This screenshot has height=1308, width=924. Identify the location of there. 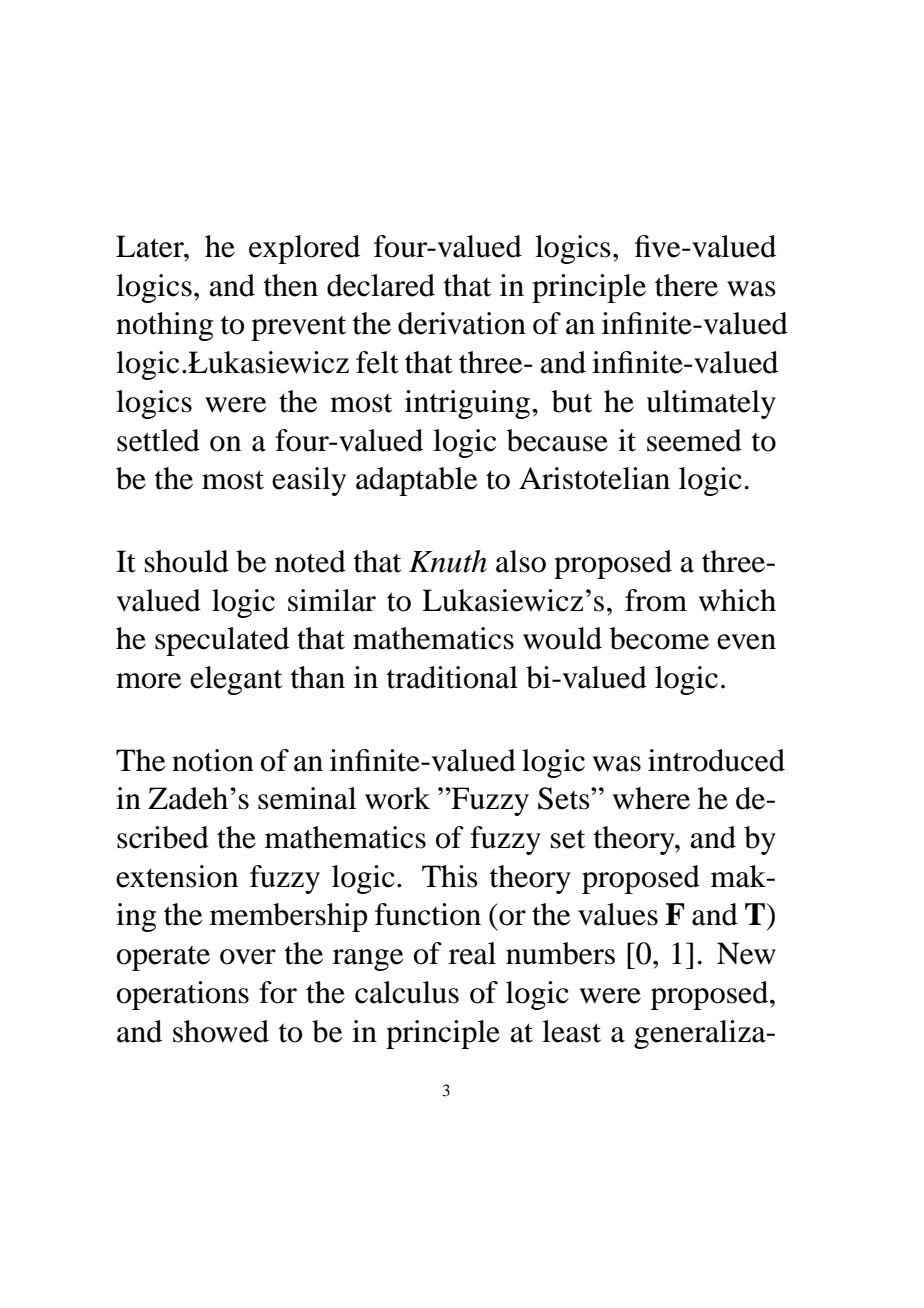
(686, 285).
